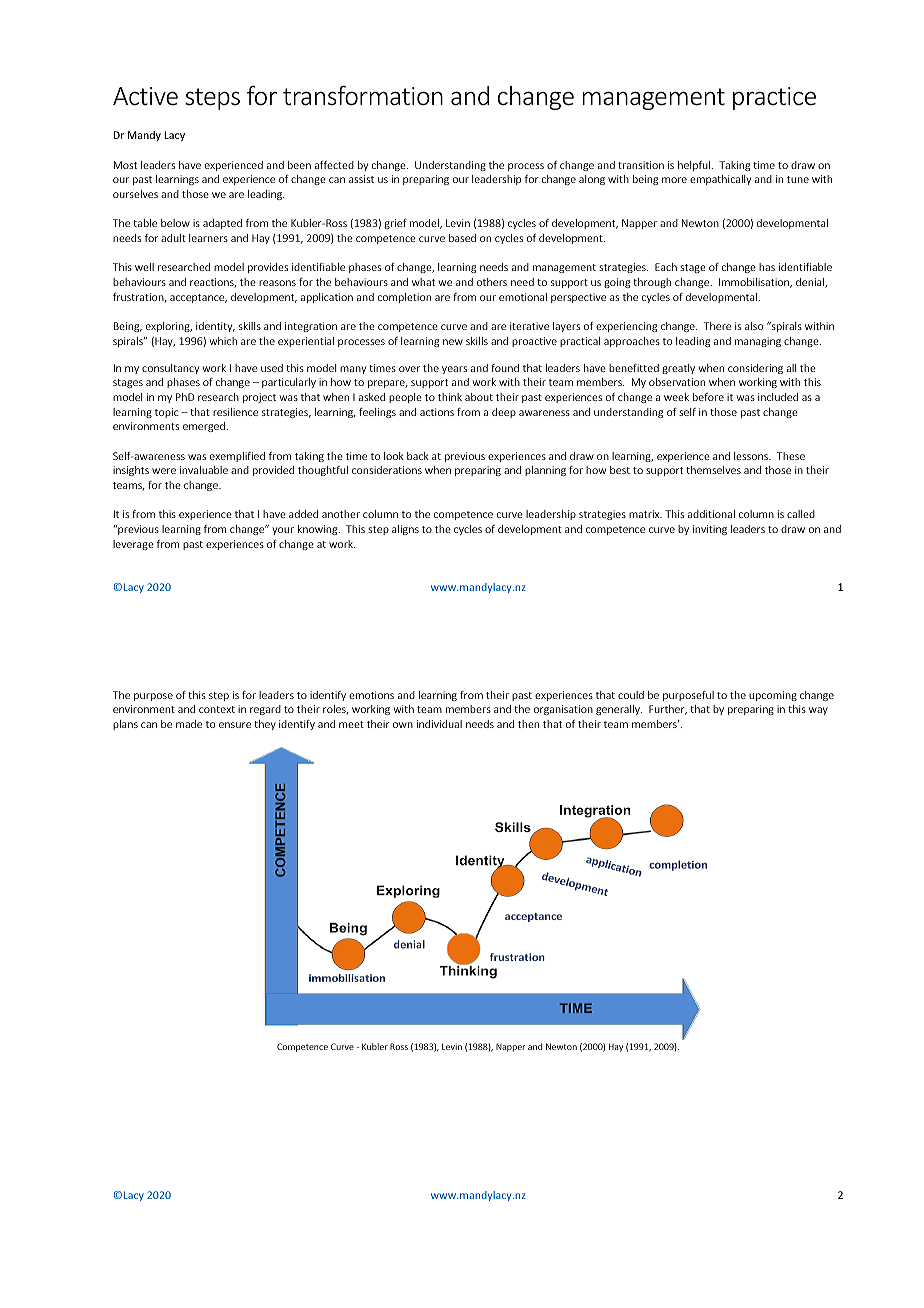 The width and height of the page is (924, 1308). I want to click on Most, so click(125, 165).
